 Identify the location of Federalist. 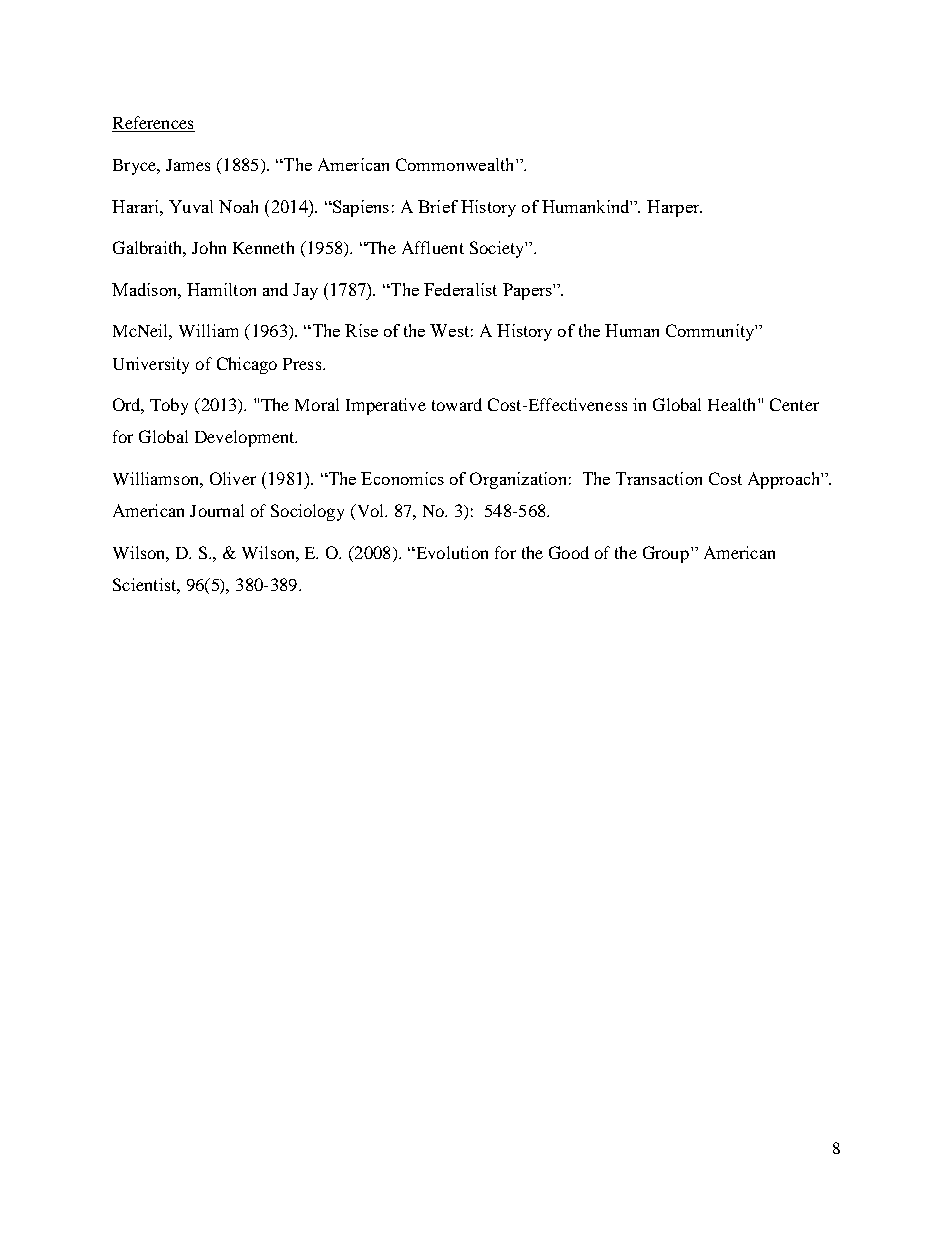
(460, 289).
